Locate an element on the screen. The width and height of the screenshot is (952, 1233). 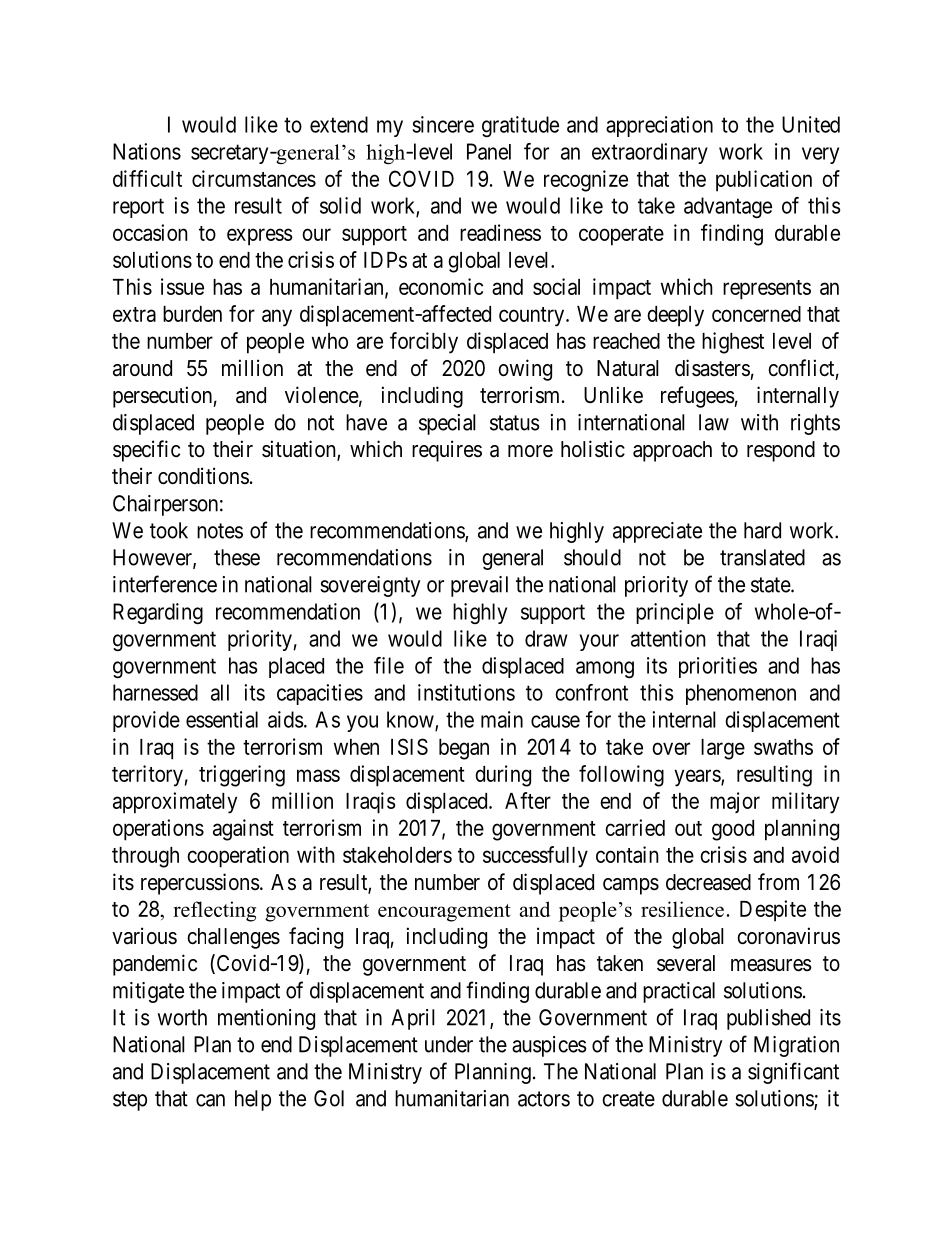
state is located at coordinates (771, 585).
